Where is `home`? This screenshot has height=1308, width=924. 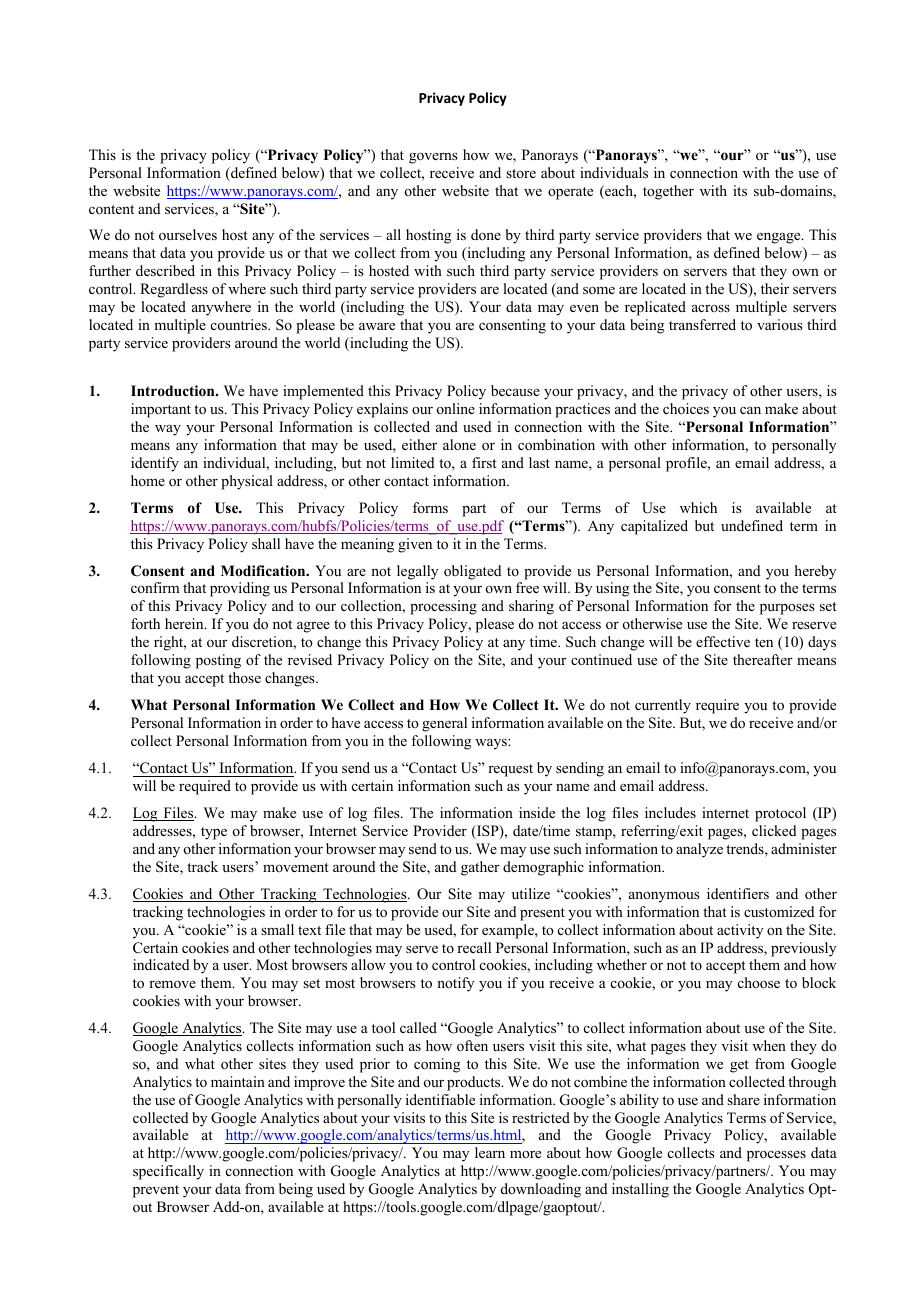
home is located at coordinates (148, 480).
